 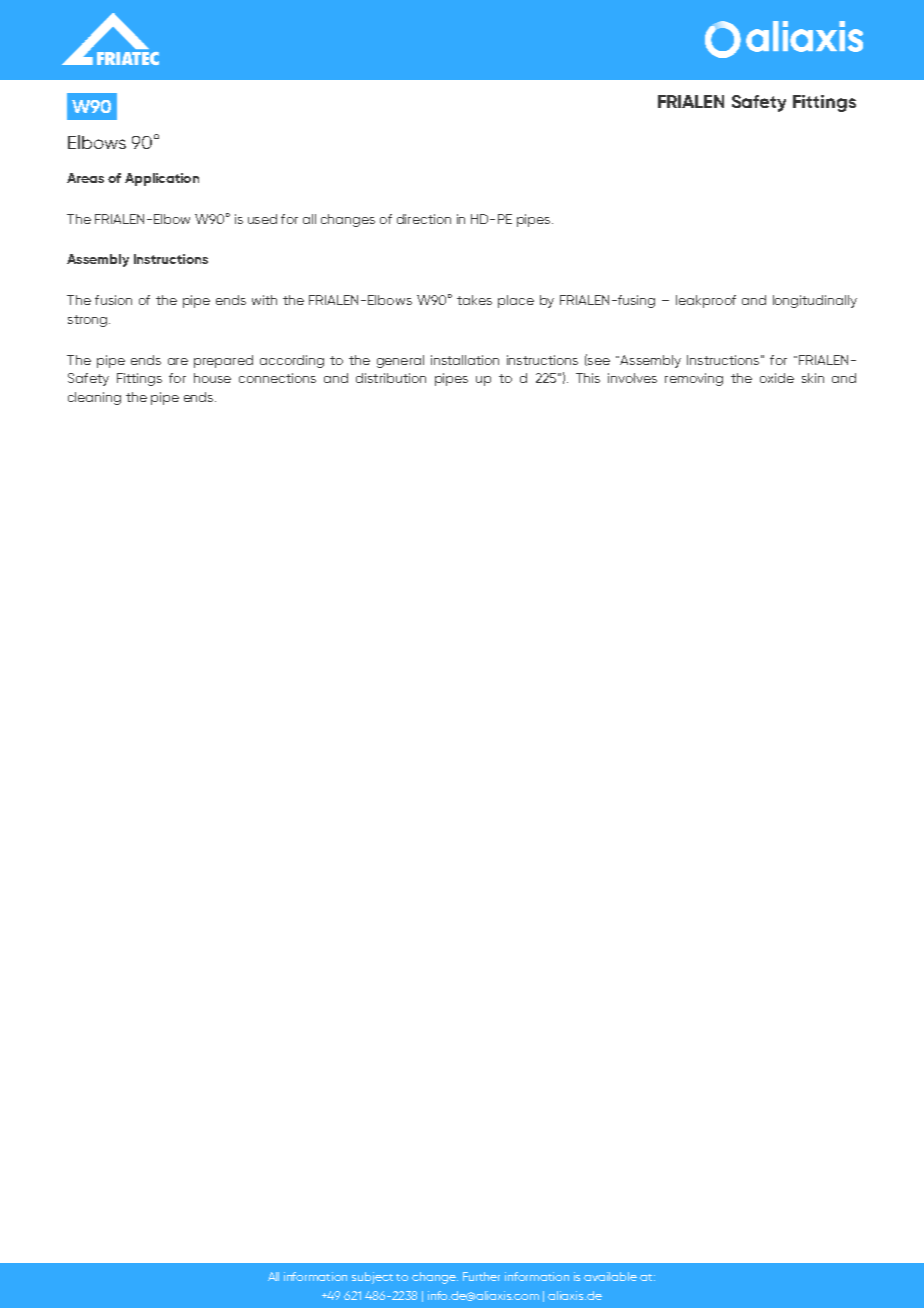 I want to click on available, so click(x=610, y=1276).
